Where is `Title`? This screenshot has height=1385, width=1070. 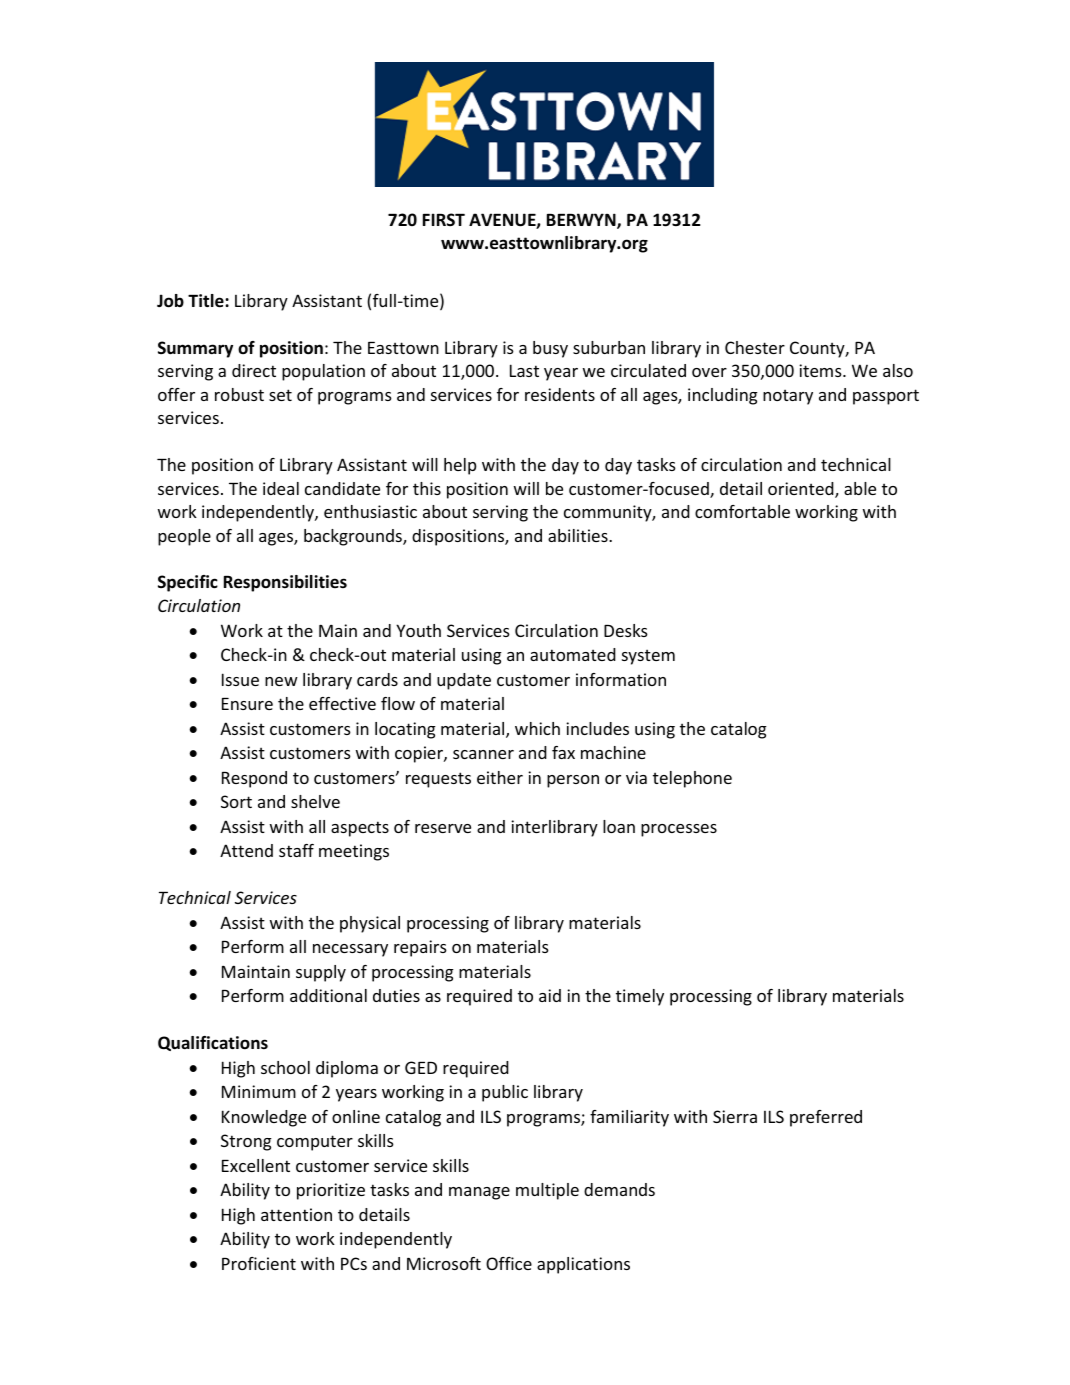 Title is located at coordinates (207, 301).
